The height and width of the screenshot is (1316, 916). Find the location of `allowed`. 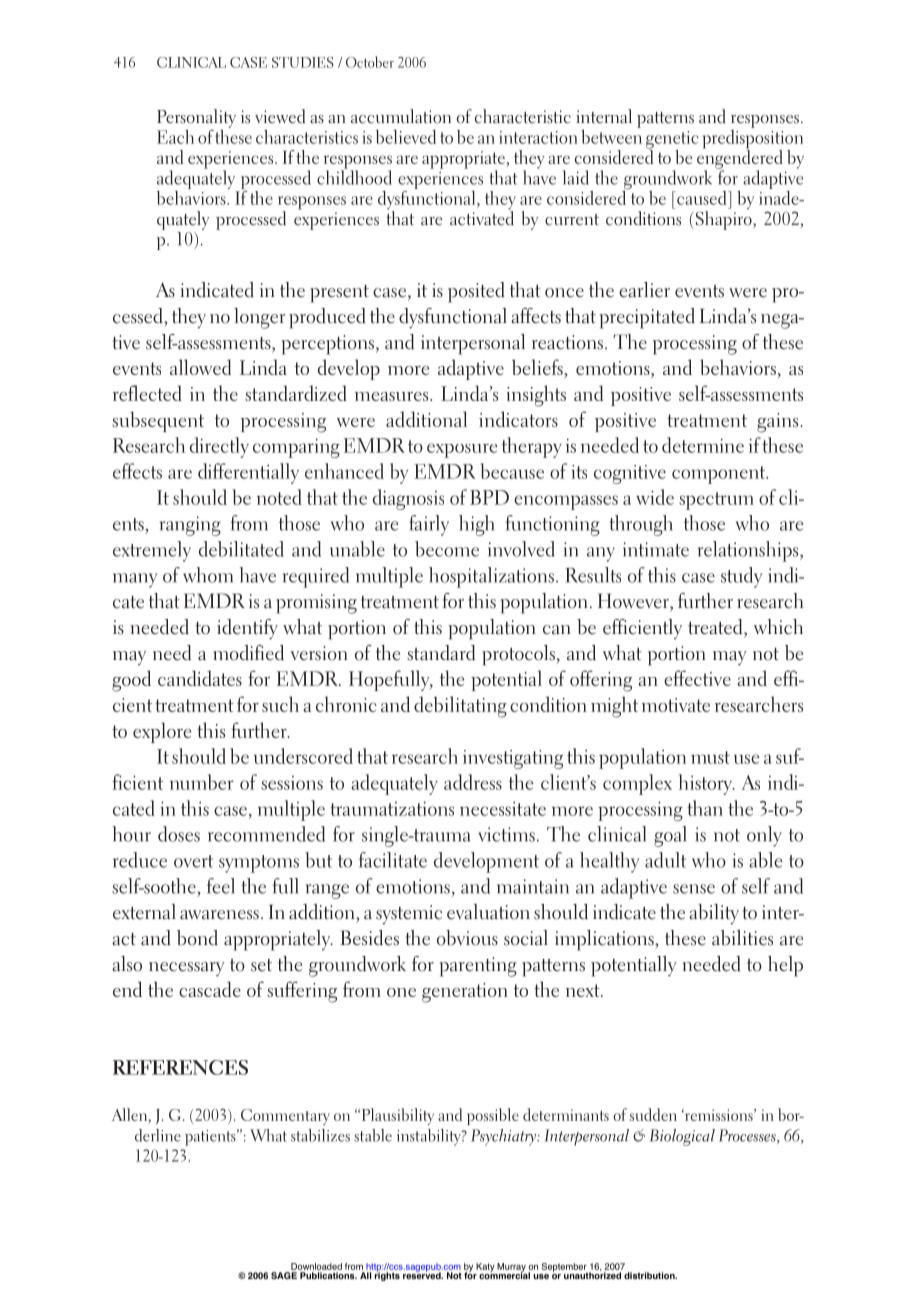

allowed is located at coordinates (200, 367).
